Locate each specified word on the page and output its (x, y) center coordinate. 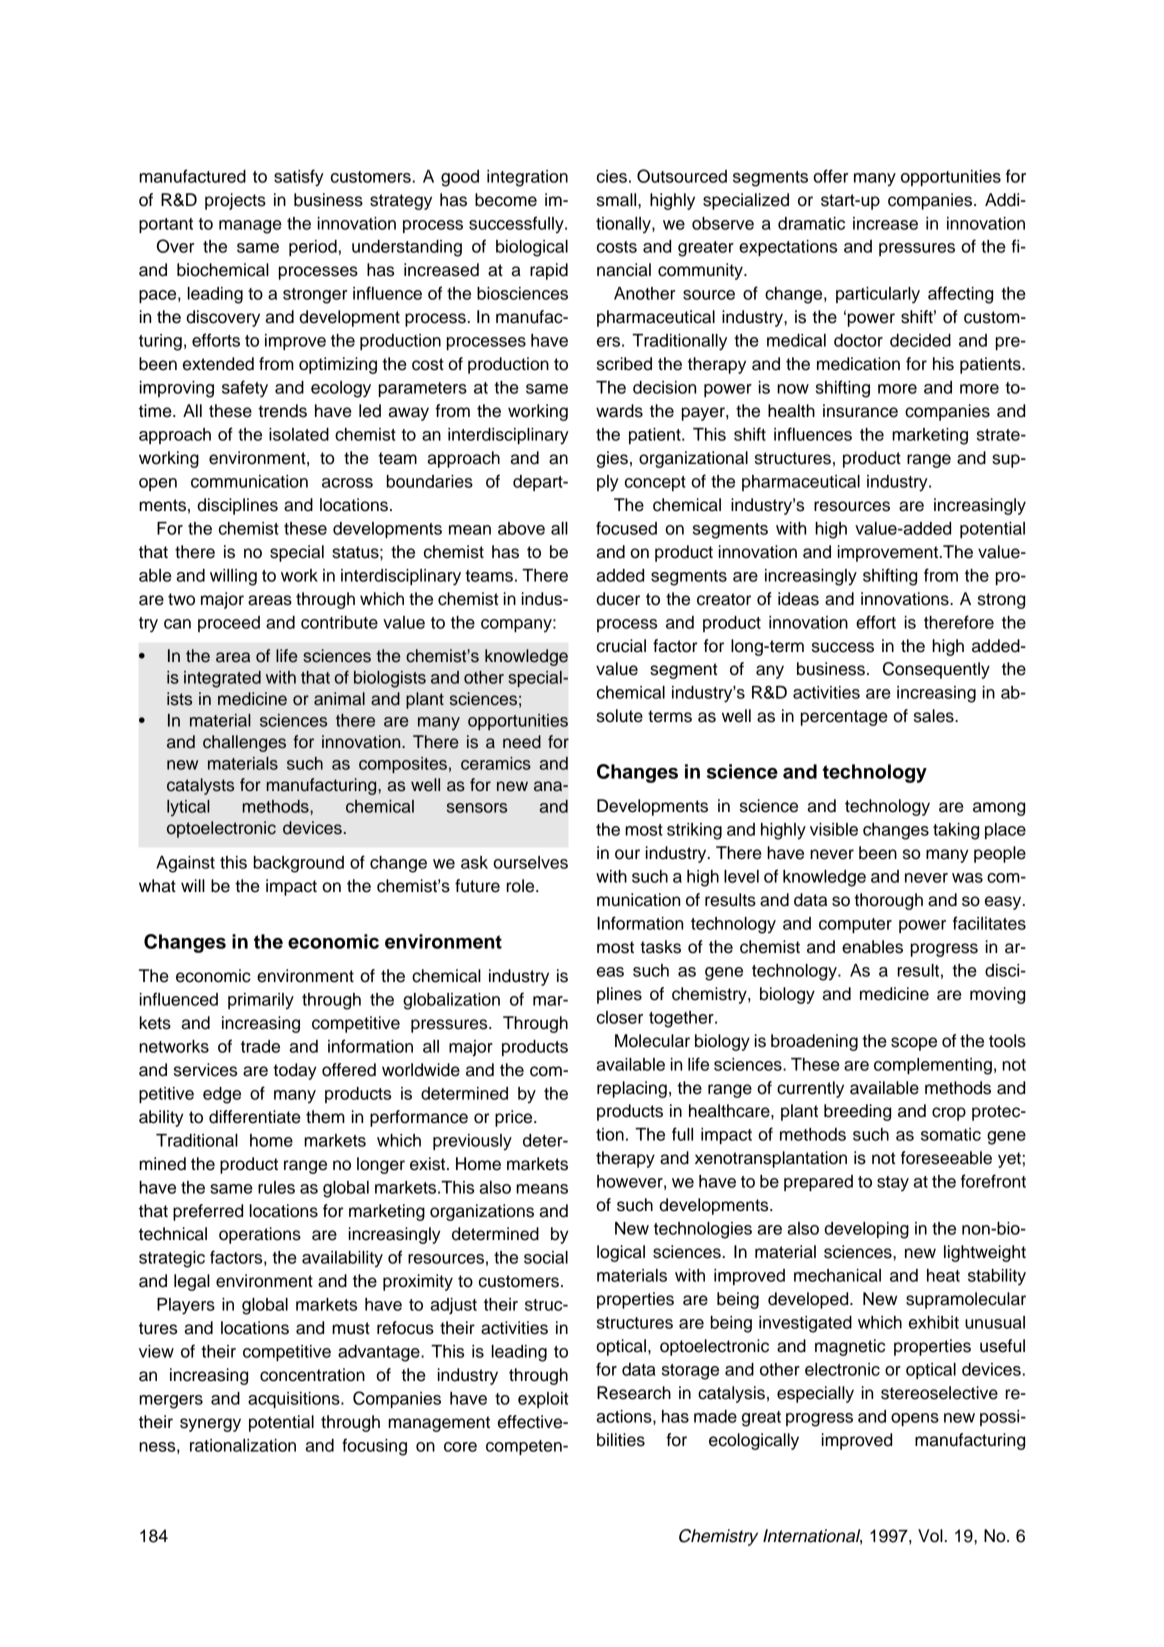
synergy (210, 1425)
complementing (933, 1066)
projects (235, 201)
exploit (543, 1400)
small (618, 200)
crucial (621, 646)
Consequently (936, 670)
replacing (632, 1089)
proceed (229, 624)
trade (260, 1046)
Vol (930, 1536)
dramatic (811, 223)
